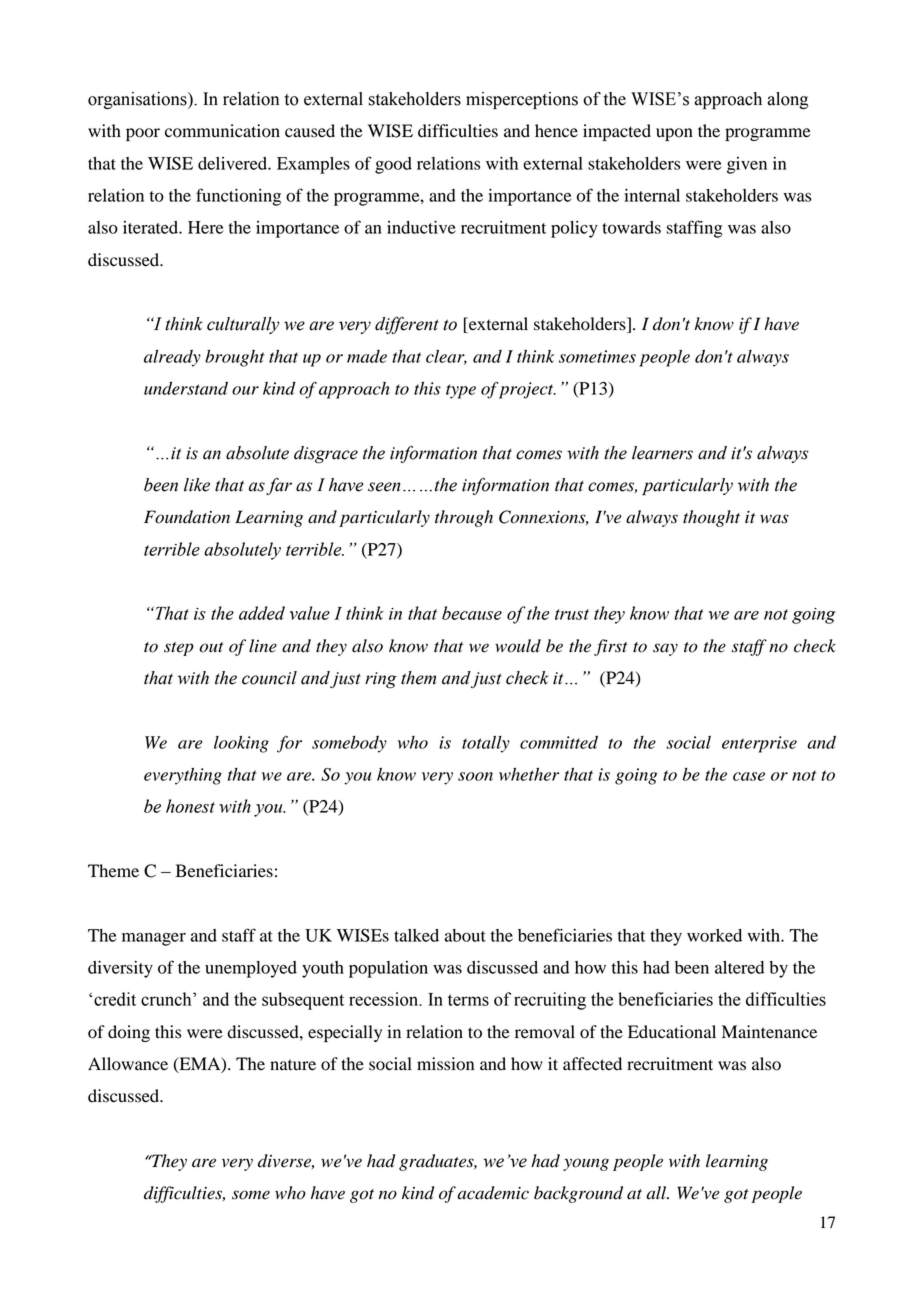  What do you see at coordinates (179, 649) in the image?
I see `step` at bounding box center [179, 649].
